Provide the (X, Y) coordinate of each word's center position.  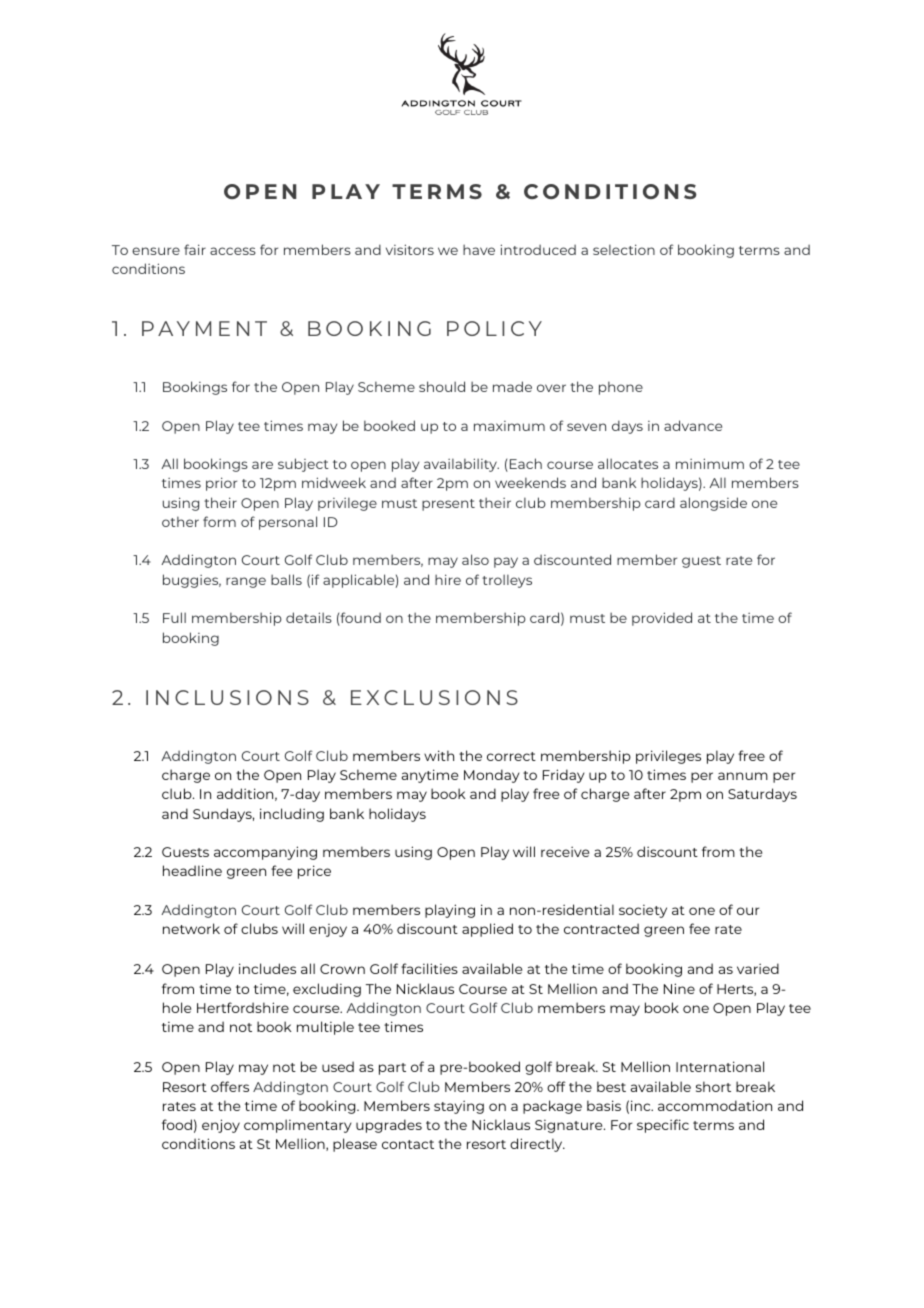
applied (487, 930)
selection (624, 249)
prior (221, 484)
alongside (713, 504)
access (233, 251)
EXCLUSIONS (434, 697)
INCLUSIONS (227, 697)
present (448, 505)
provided (662, 619)
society (643, 911)
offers (230, 1086)
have (479, 249)
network (191, 928)
